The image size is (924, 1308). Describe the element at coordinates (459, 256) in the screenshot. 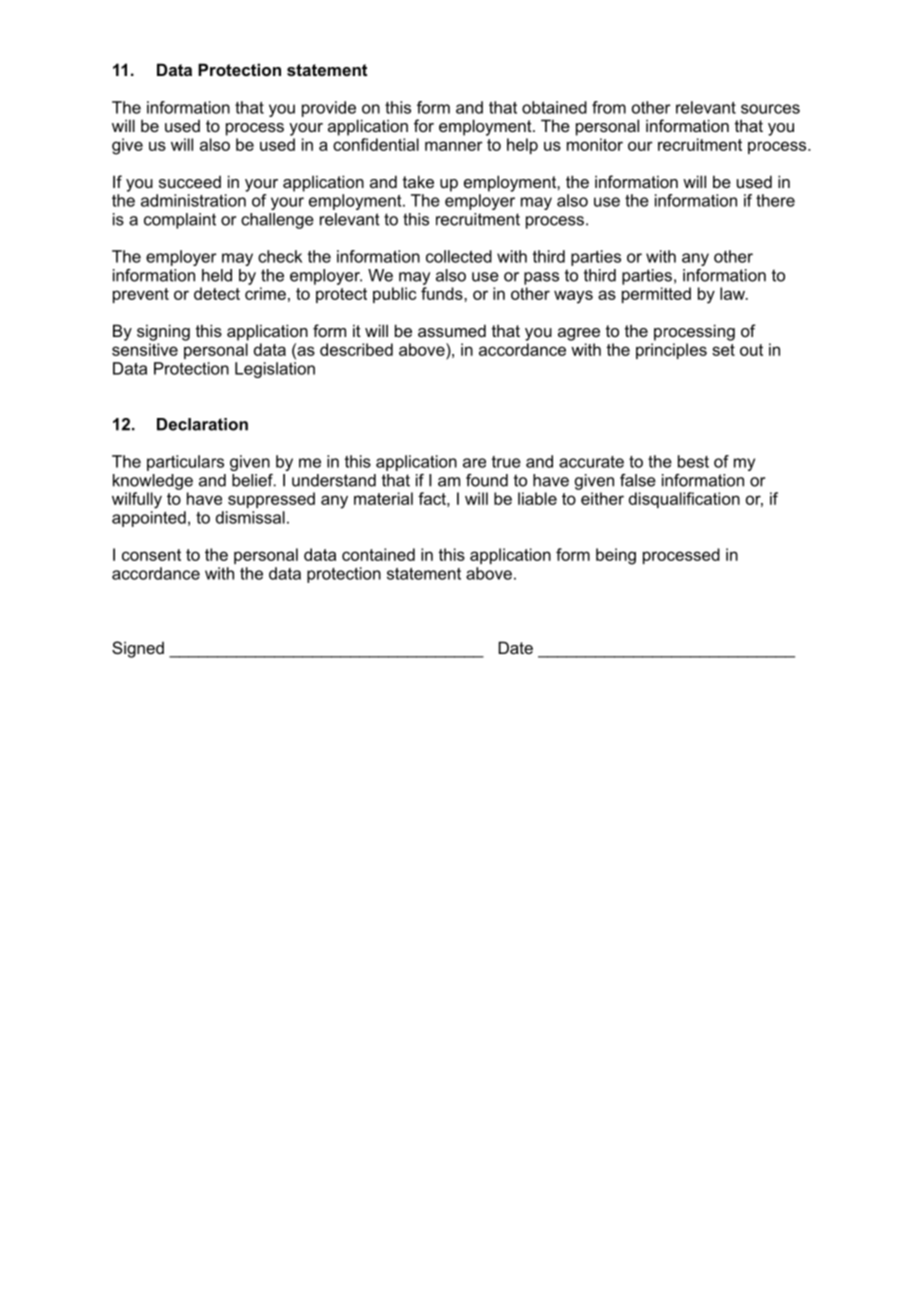

I see `collected` at that location.
